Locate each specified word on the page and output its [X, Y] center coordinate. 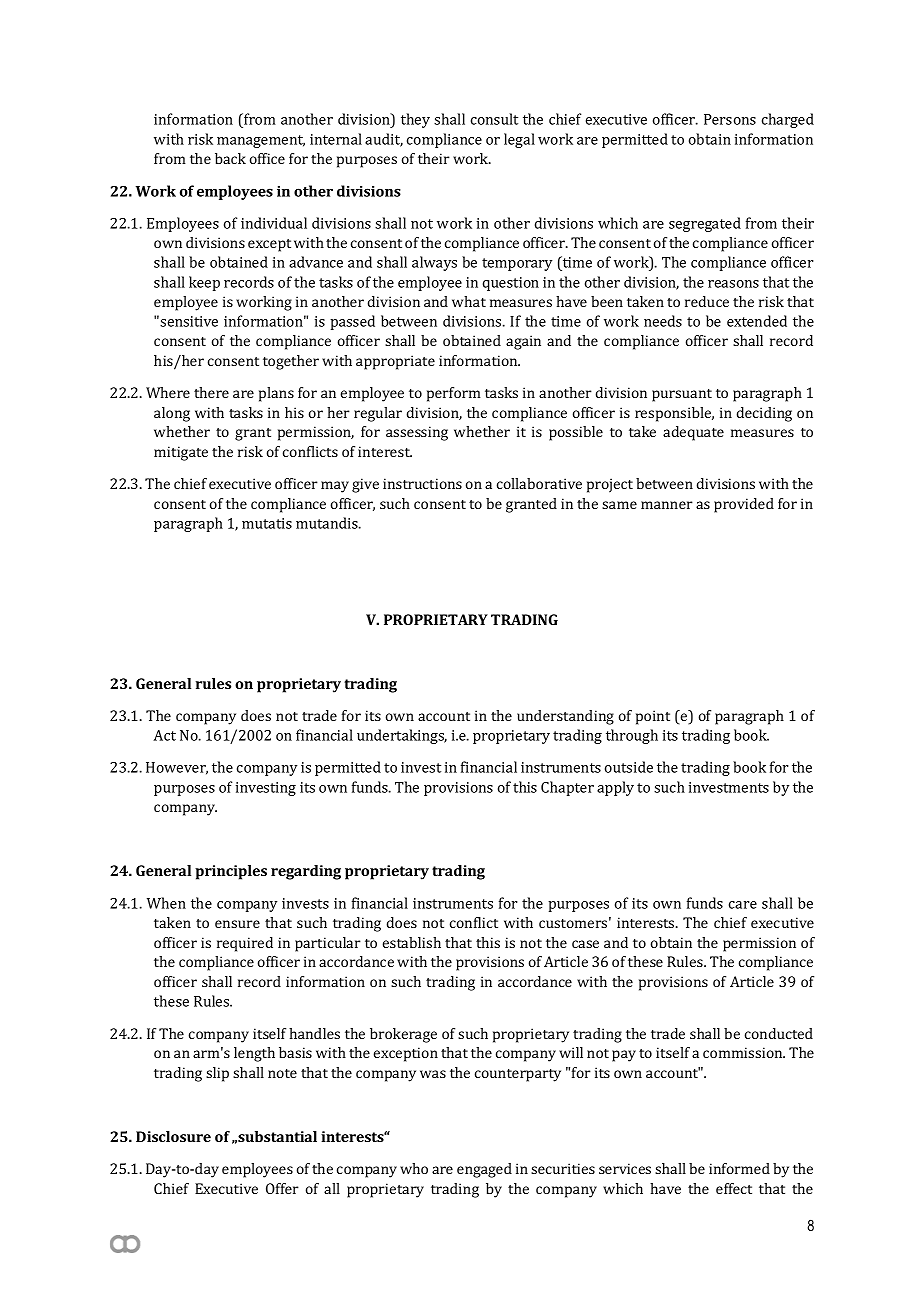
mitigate [181, 453]
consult [494, 119]
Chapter [567, 788]
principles [231, 872]
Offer [282, 1188]
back [230, 158]
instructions [422, 483]
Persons [730, 119]
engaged [484, 1170]
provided [744, 505]
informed [739, 1168]
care [743, 905]
